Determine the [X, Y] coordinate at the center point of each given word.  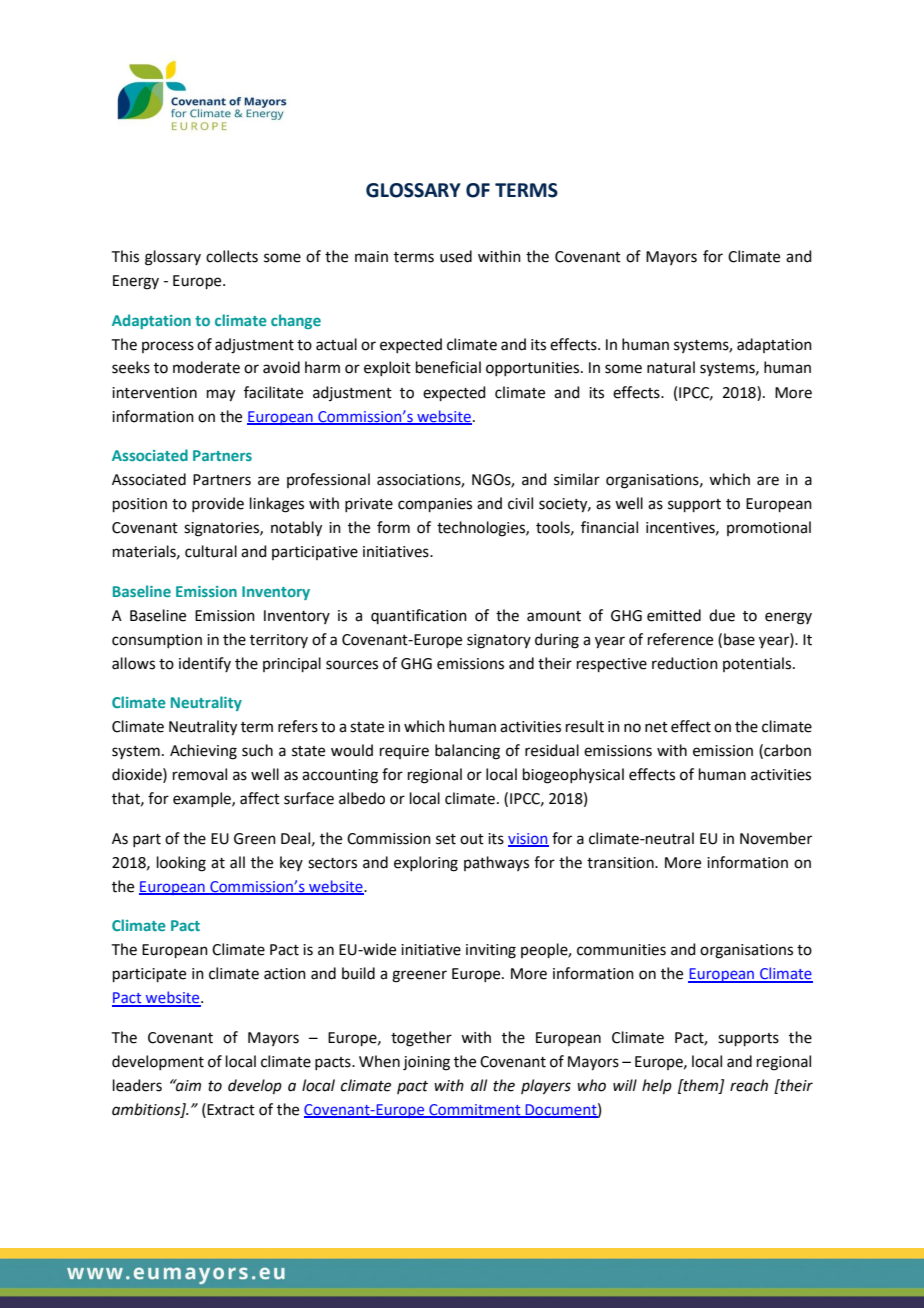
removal [200, 774]
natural [671, 367]
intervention [154, 393]
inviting [491, 951]
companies [435, 505]
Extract [230, 1109]
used [456, 256]
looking [181, 864]
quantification [419, 616]
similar [577, 479]
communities [621, 950]
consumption [157, 641]
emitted [674, 615]
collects [232, 256]
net [656, 727]
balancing [467, 752]
